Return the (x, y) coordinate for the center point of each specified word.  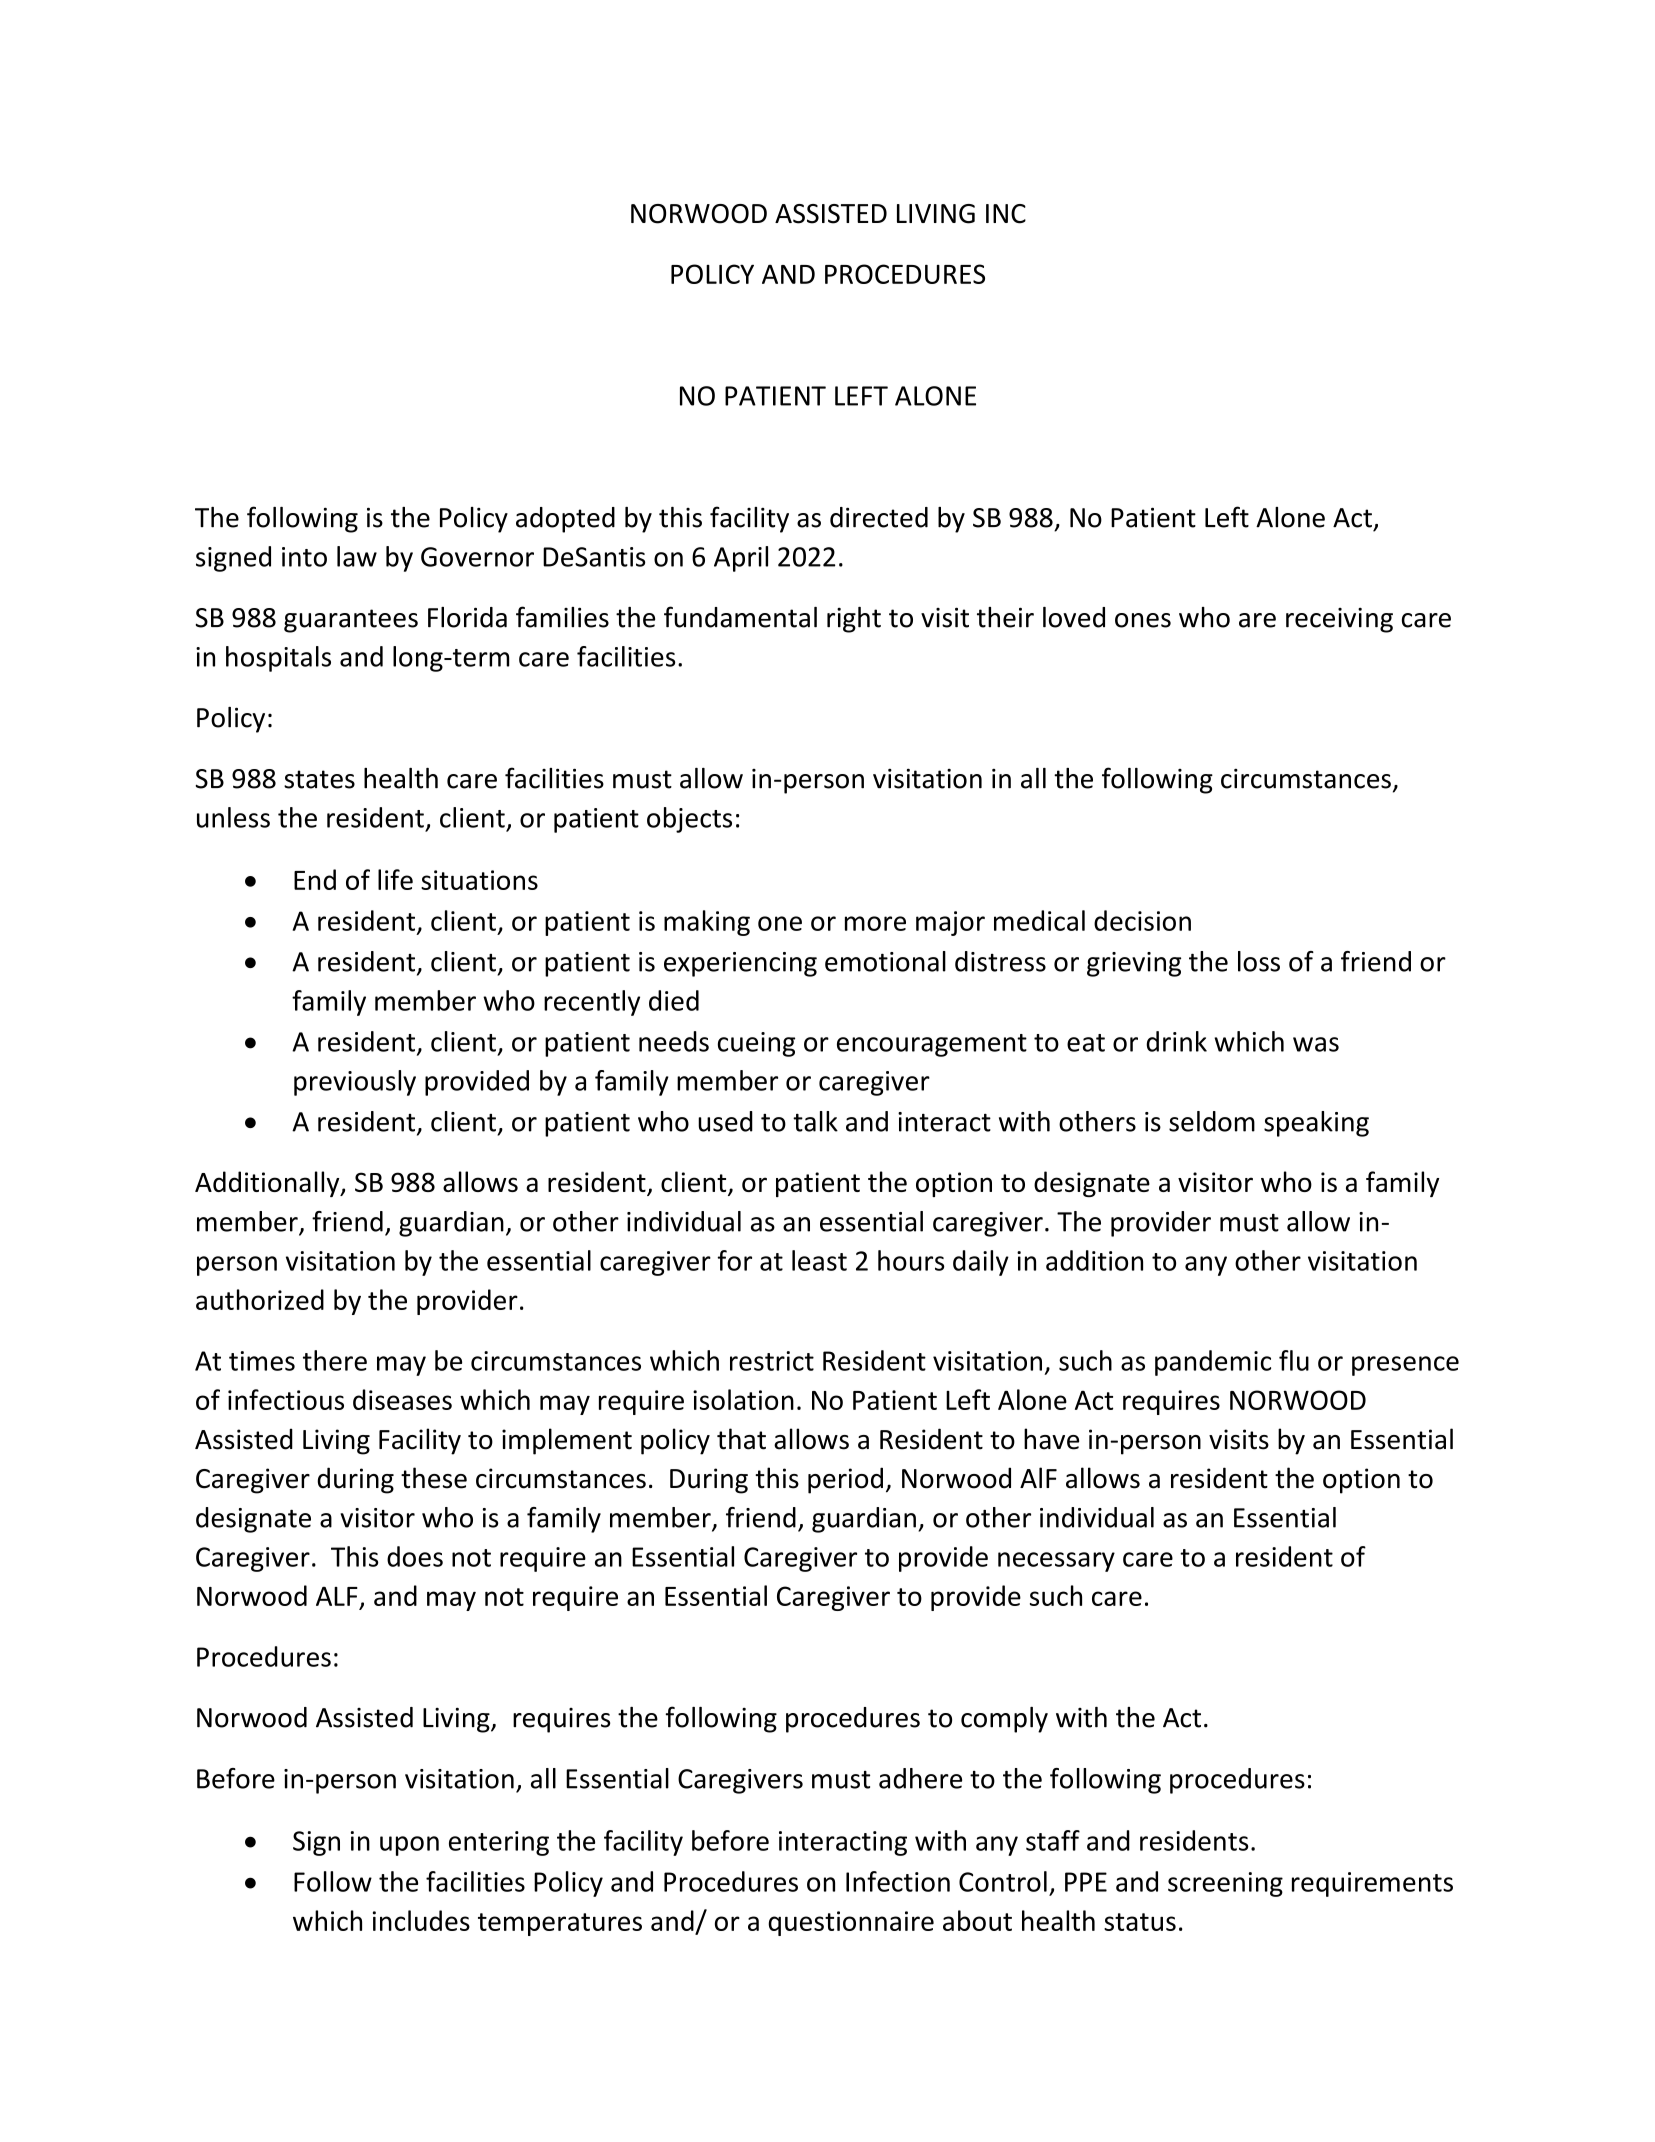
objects (689, 820)
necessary (1056, 1562)
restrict (772, 1361)
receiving (1339, 620)
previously (355, 1083)
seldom (1212, 1121)
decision (1142, 920)
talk (815, 1121)
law (357, 556)
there (335, 1360)
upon (409, 1846)
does (415, 1556)
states (319, 779)
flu (1294, 1360)
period (845, 1480)
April (741, 559)
